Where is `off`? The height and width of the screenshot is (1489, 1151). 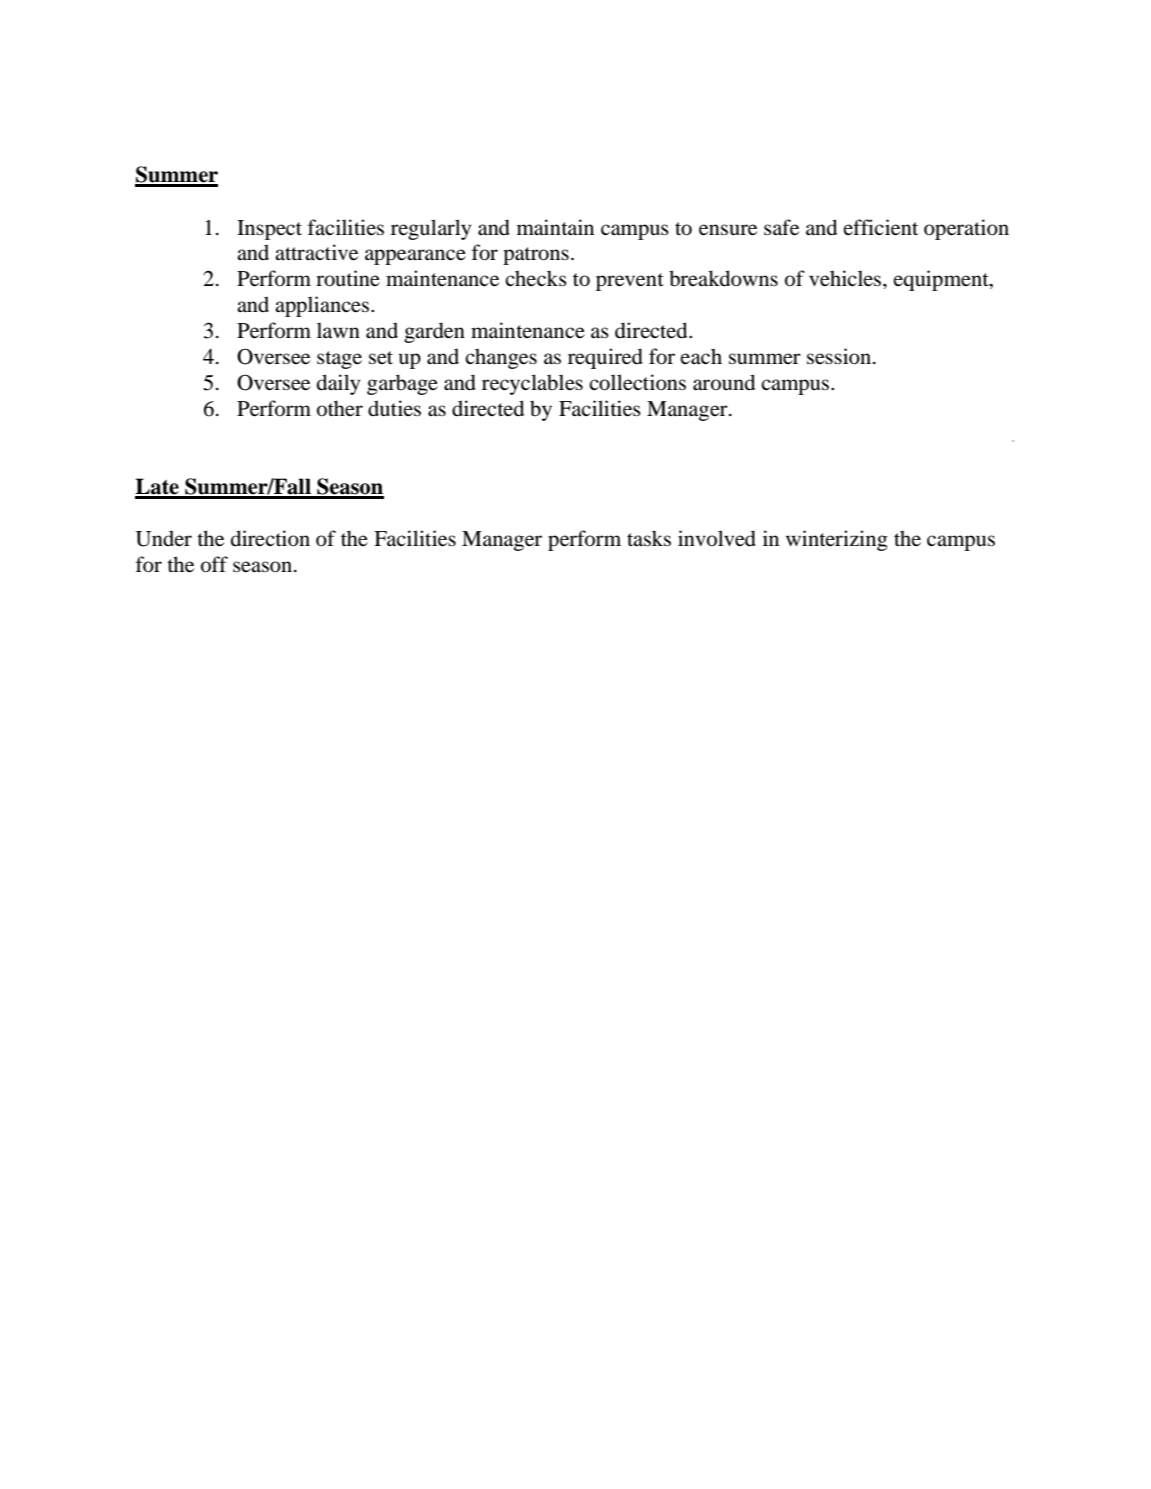 off is located at coordinates (214, 564).
